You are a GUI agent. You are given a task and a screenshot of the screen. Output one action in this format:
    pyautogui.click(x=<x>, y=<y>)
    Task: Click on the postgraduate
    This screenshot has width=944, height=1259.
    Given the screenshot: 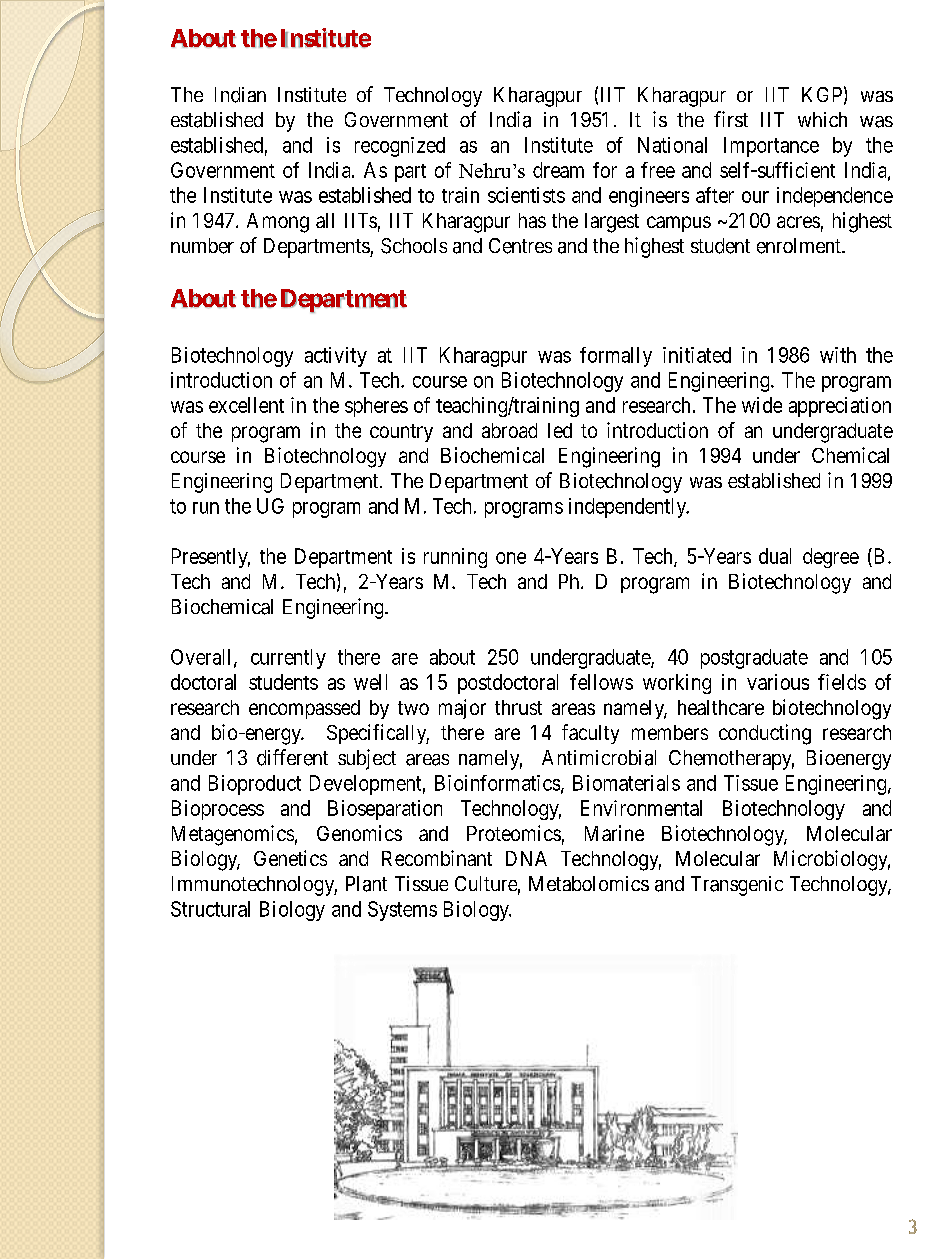 What is the action you would take?
    pyautogui.click(x=754, y=659)
